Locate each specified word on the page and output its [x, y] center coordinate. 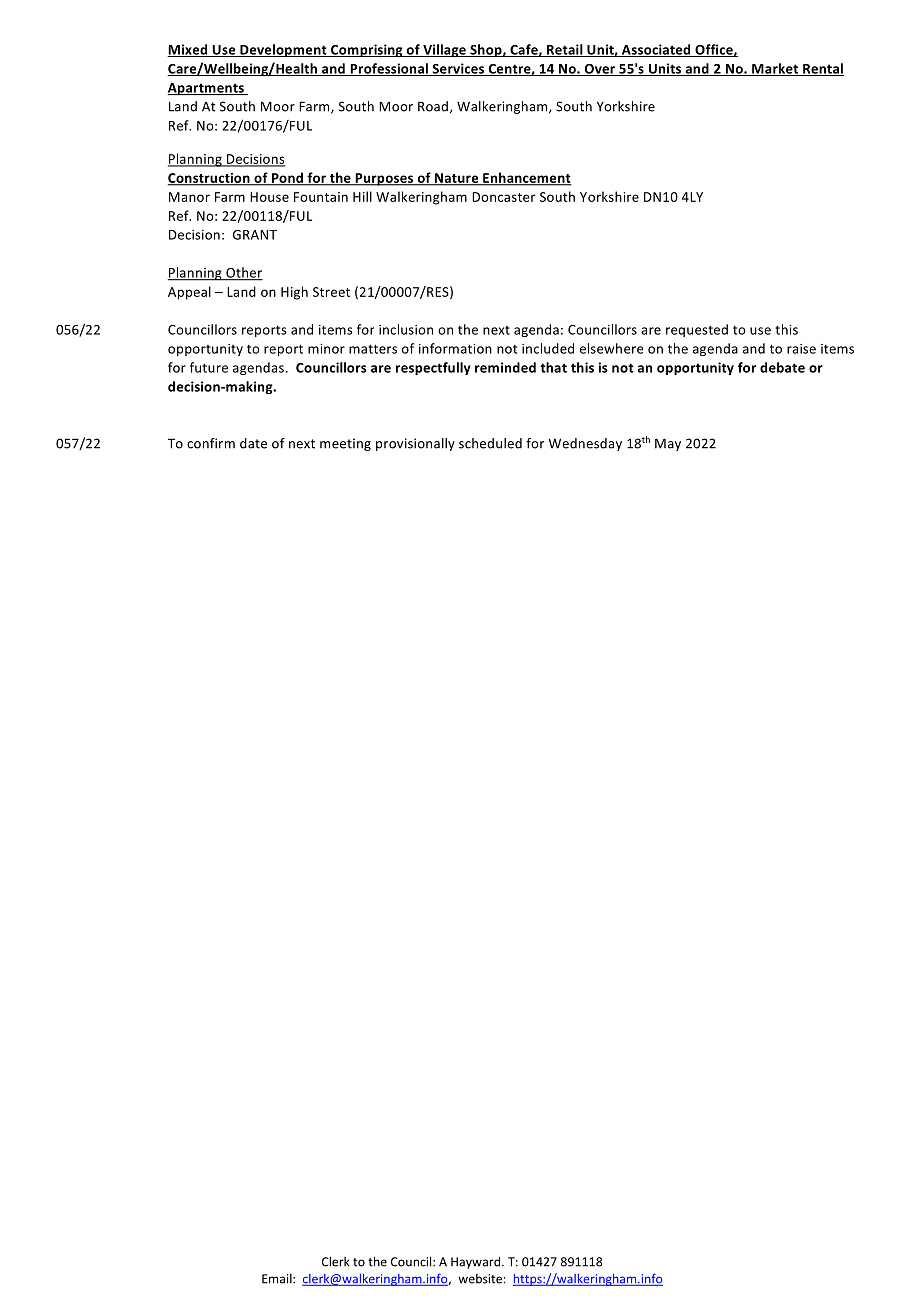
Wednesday [585, 444]
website [481, 1279]
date [253, 443]
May [668, 444]
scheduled [490, 443]
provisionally [415, 444]
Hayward [475, 1262]
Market [775, 69]
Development [283, 50]
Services [458, 69]
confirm [211, 443]
